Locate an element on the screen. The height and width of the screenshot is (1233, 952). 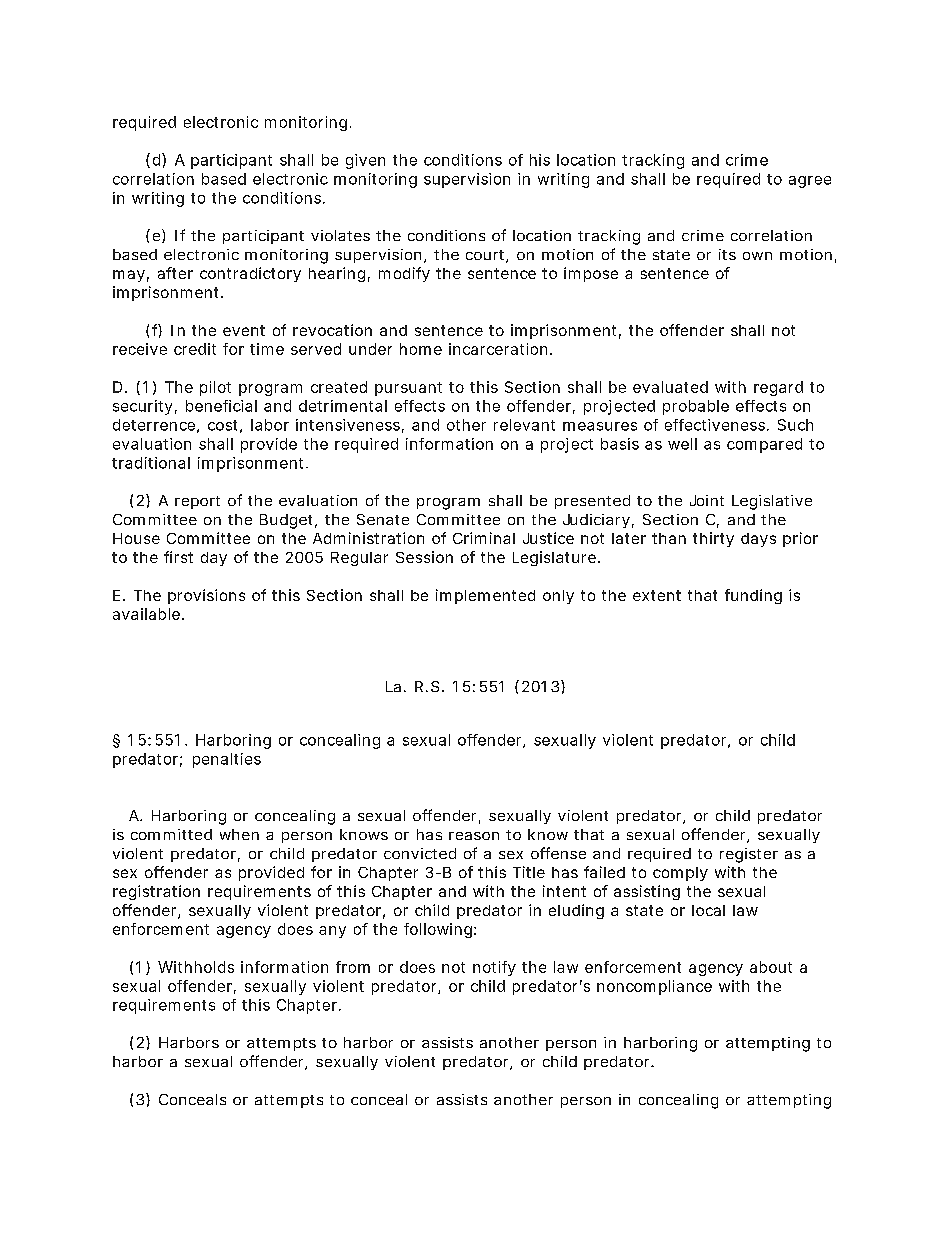
funding is located at coordinates (753, 596).
